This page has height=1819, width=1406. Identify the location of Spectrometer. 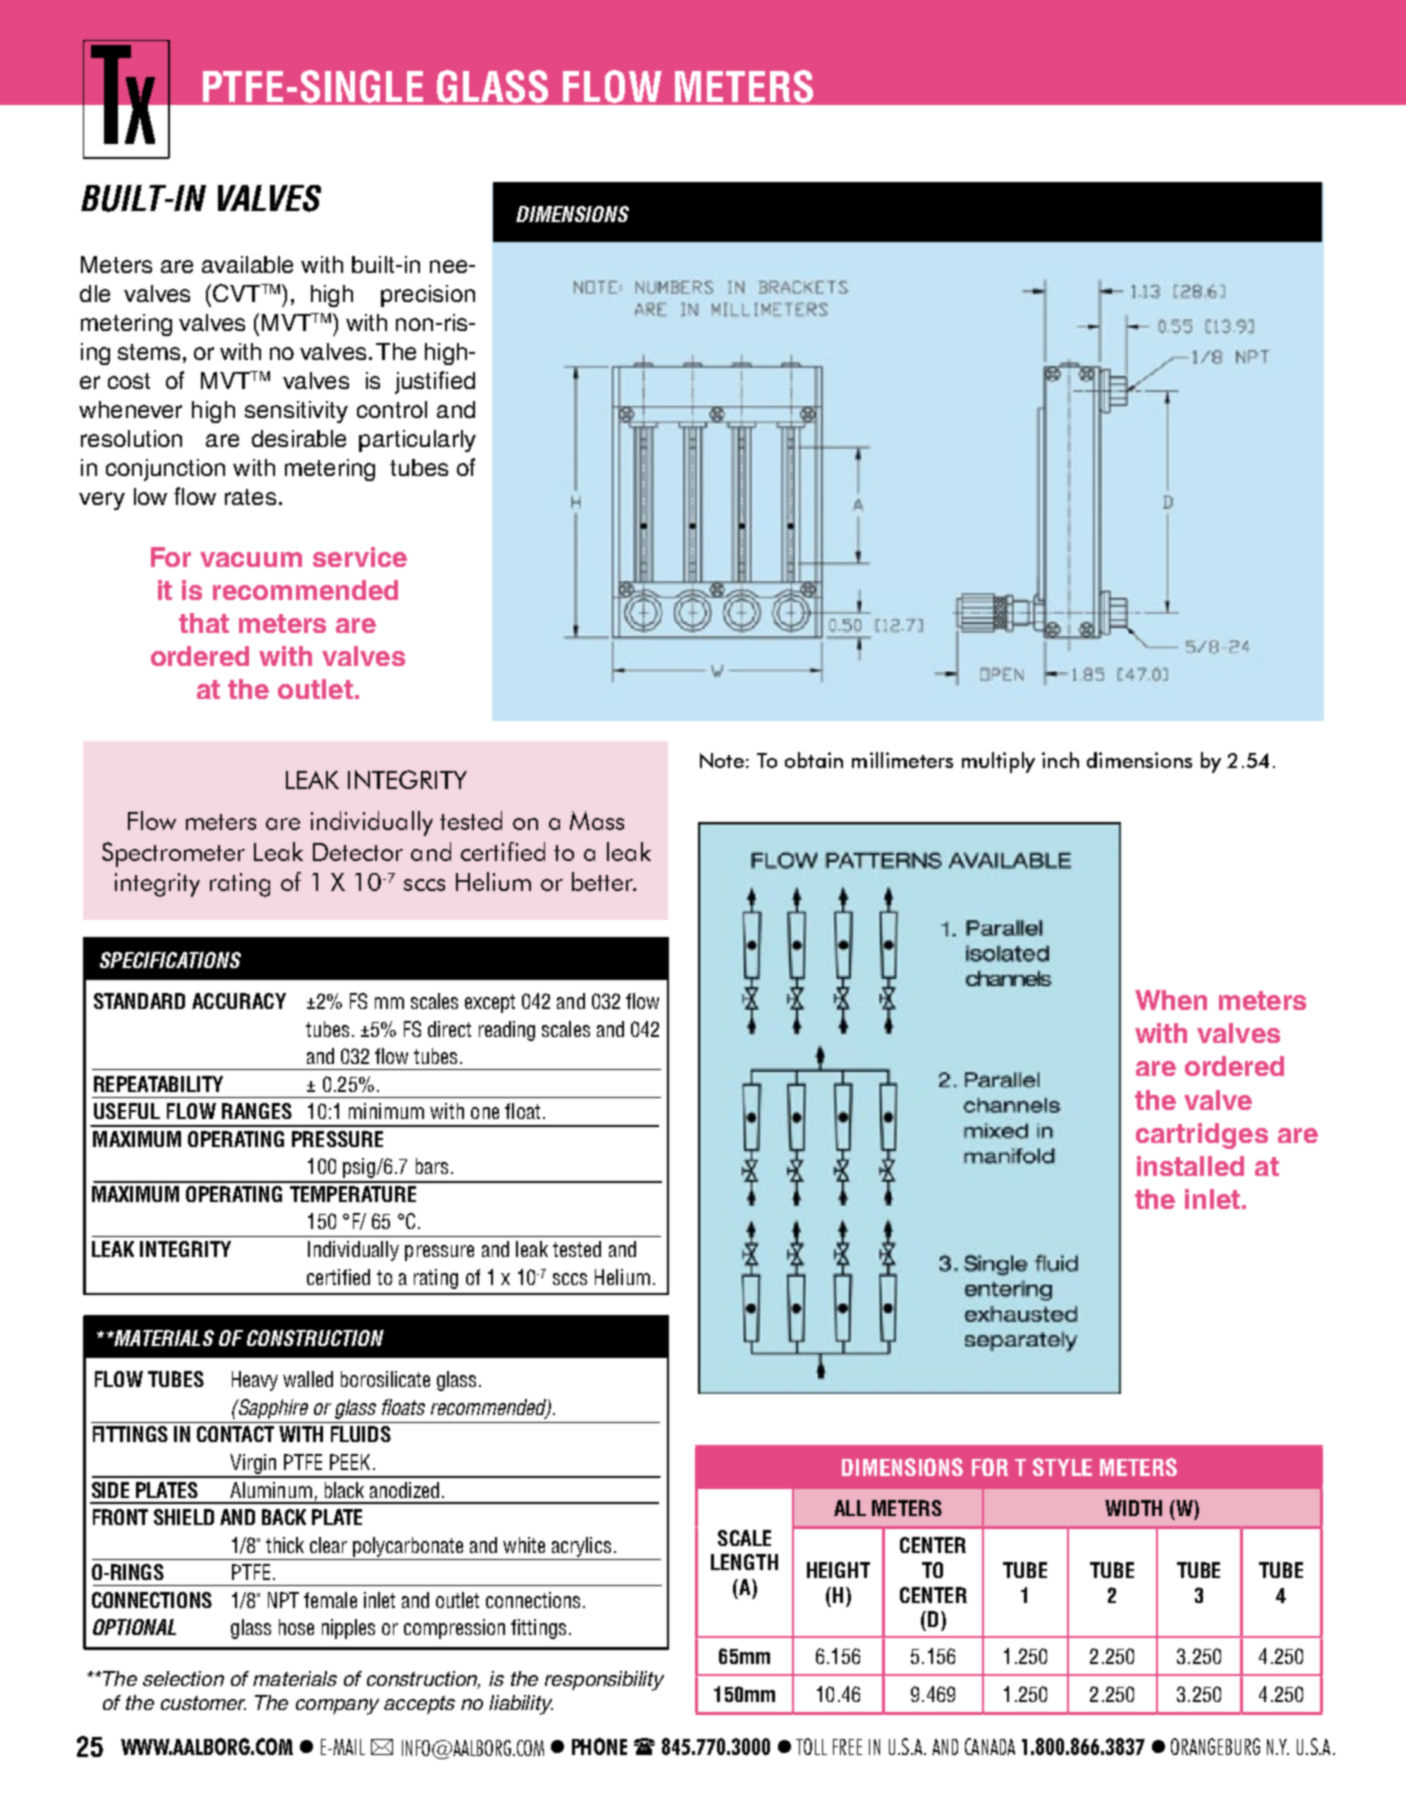
(173, 854).
